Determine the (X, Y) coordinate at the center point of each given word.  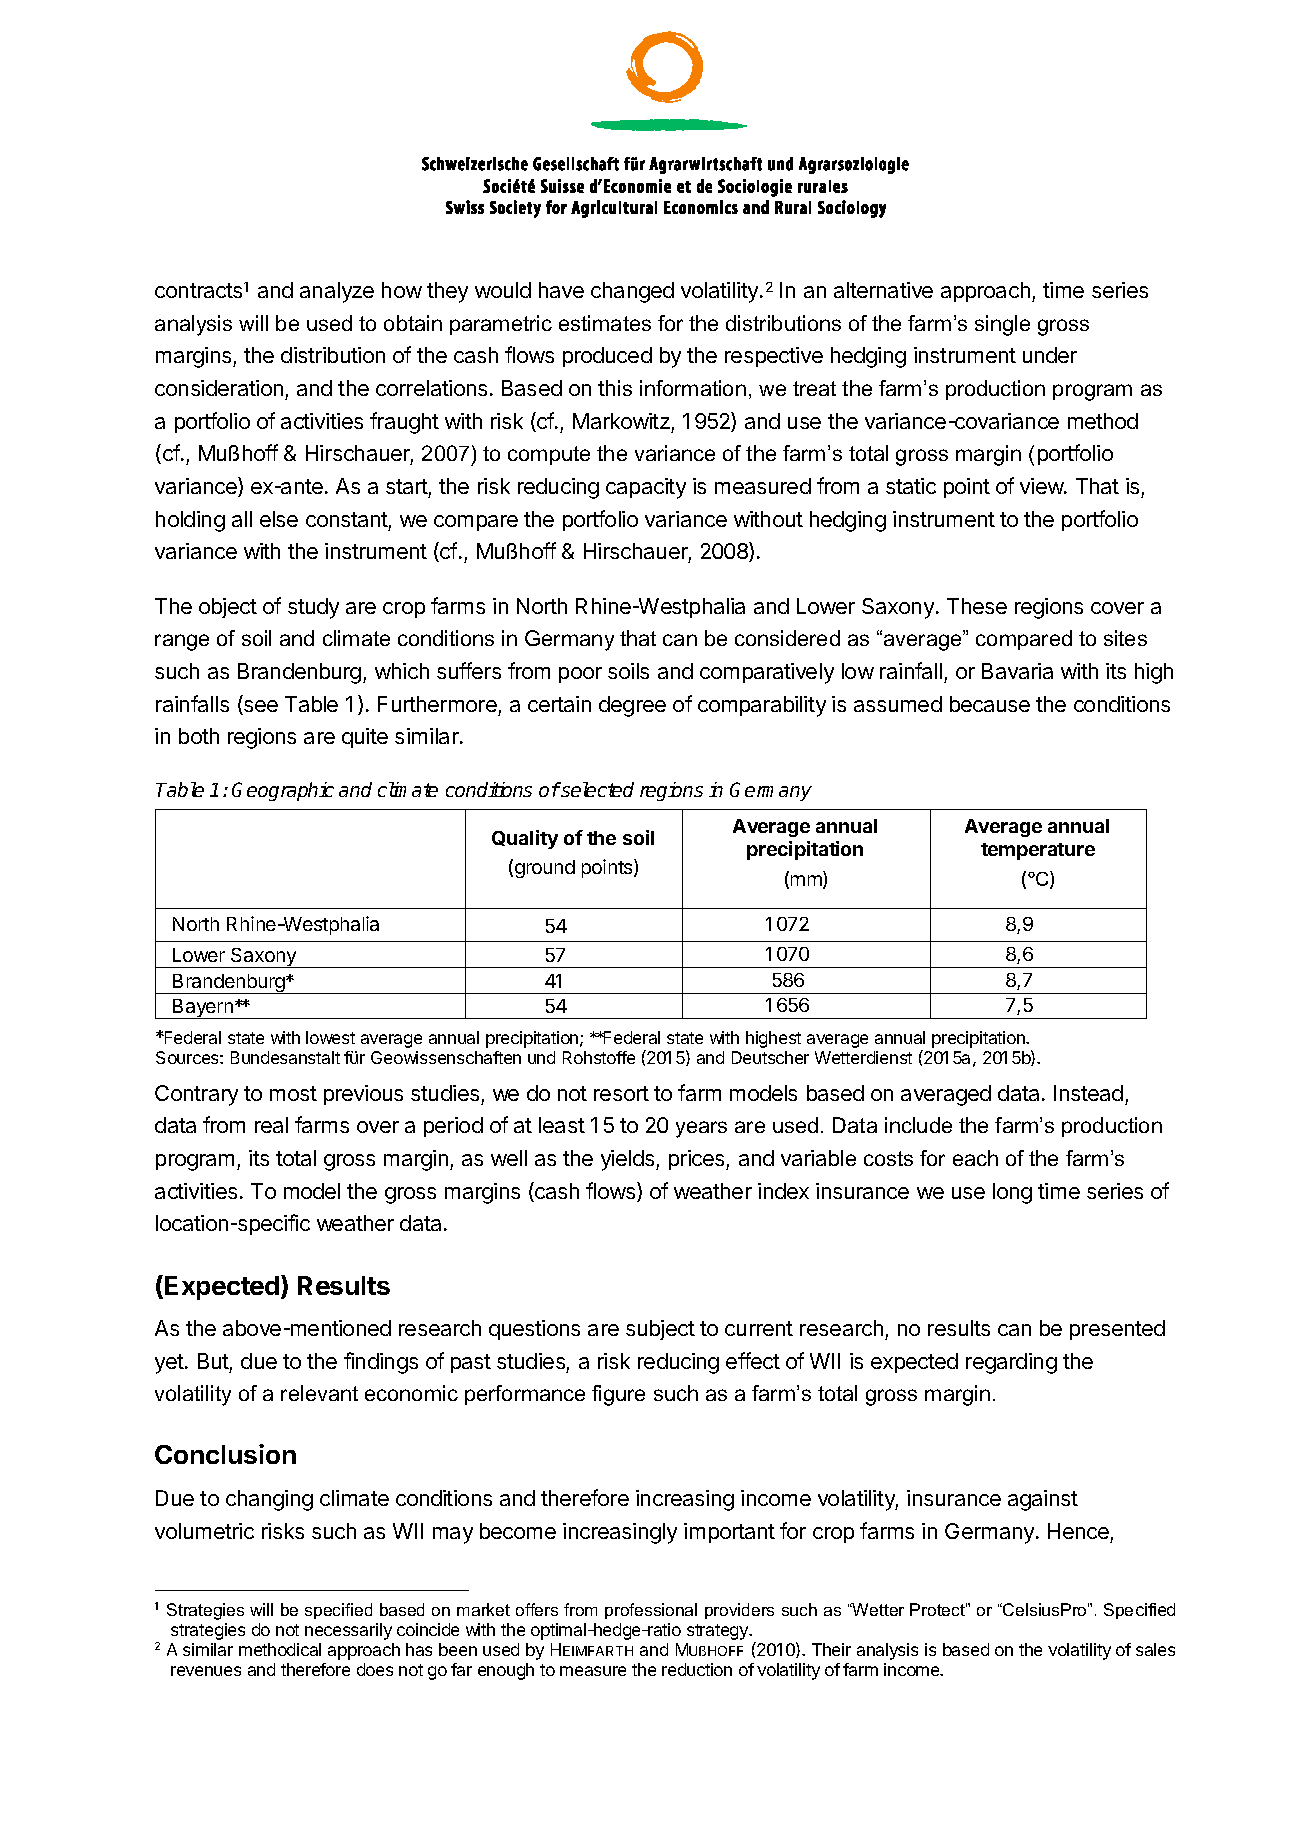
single (1002, 325)
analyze (337, 292)
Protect (938, 1609)
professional (651, 1611)
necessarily (348, 1631)
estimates (605, 323)
